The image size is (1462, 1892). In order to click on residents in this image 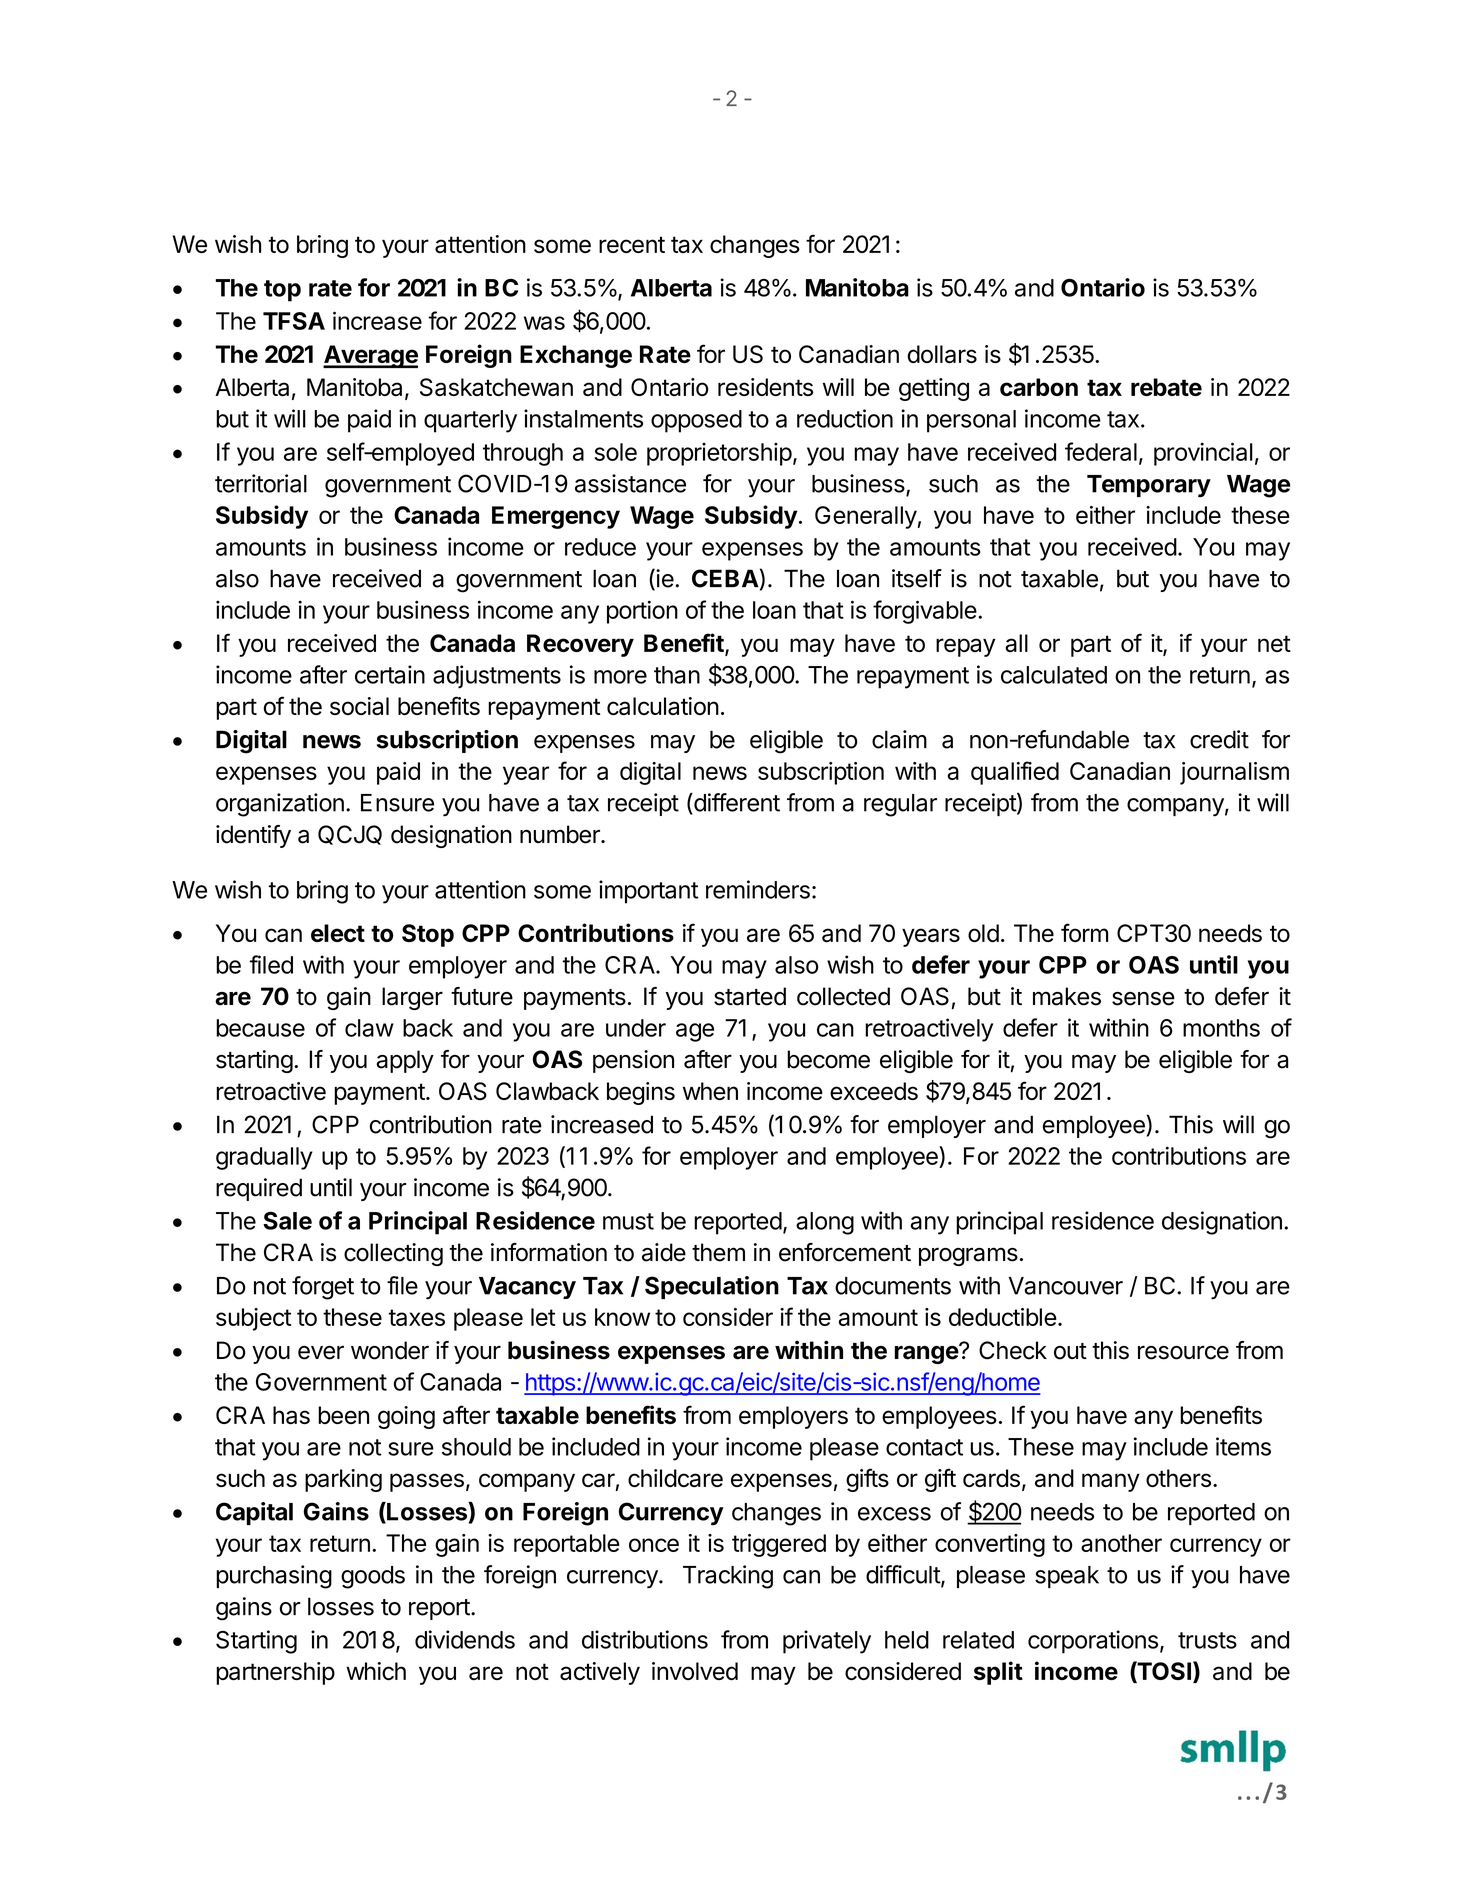, I will do `click(765, 387)`.
